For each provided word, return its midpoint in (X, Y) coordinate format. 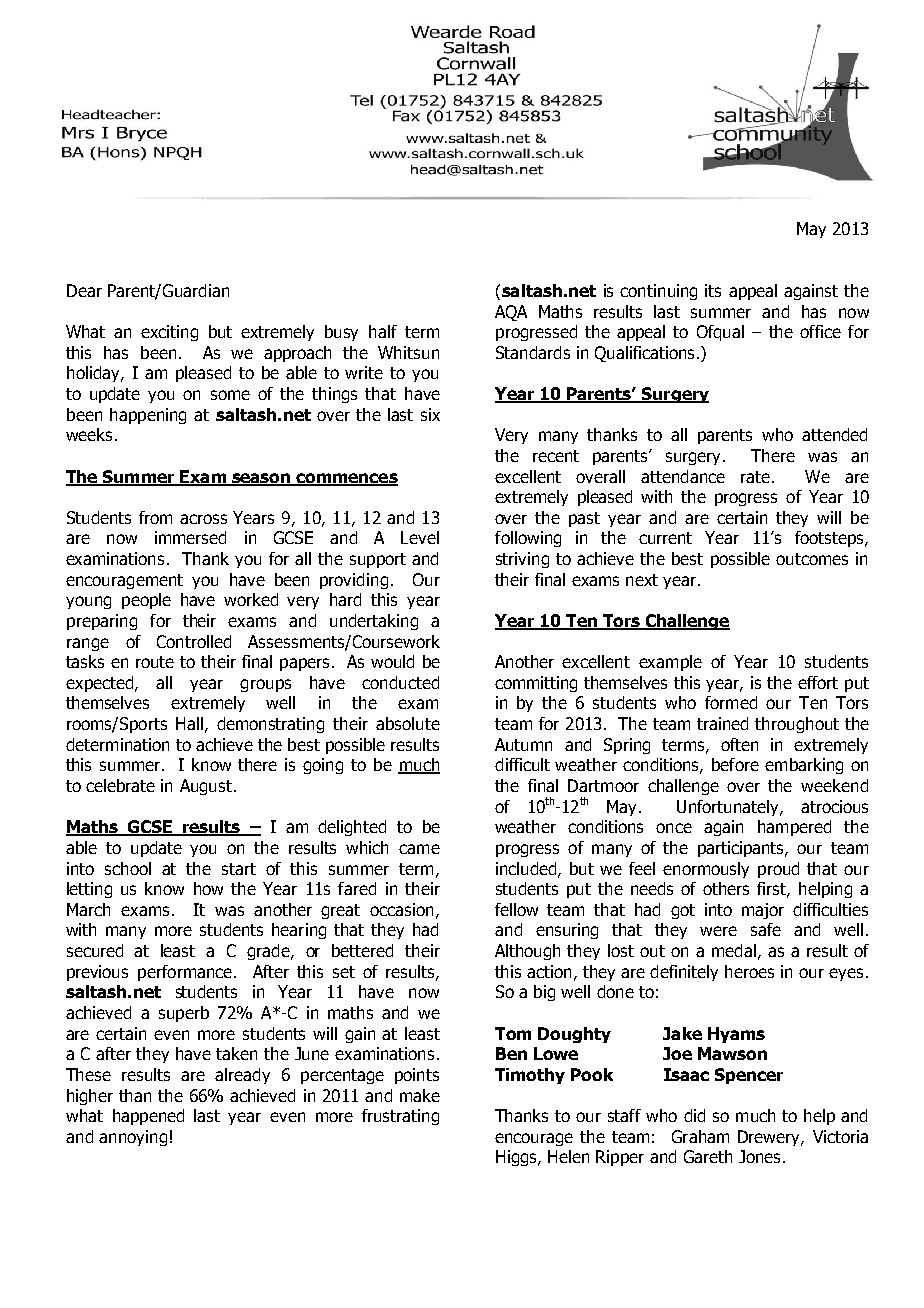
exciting (169, 333)
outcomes (812, 559)
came (419, 849)
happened (148, 1117)
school (128, 868)
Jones (761, 1156)
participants (742, 849)
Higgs (517, 1158)
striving (522, 560)
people (146, 601)
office (820, 331)
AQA (511, 313)
